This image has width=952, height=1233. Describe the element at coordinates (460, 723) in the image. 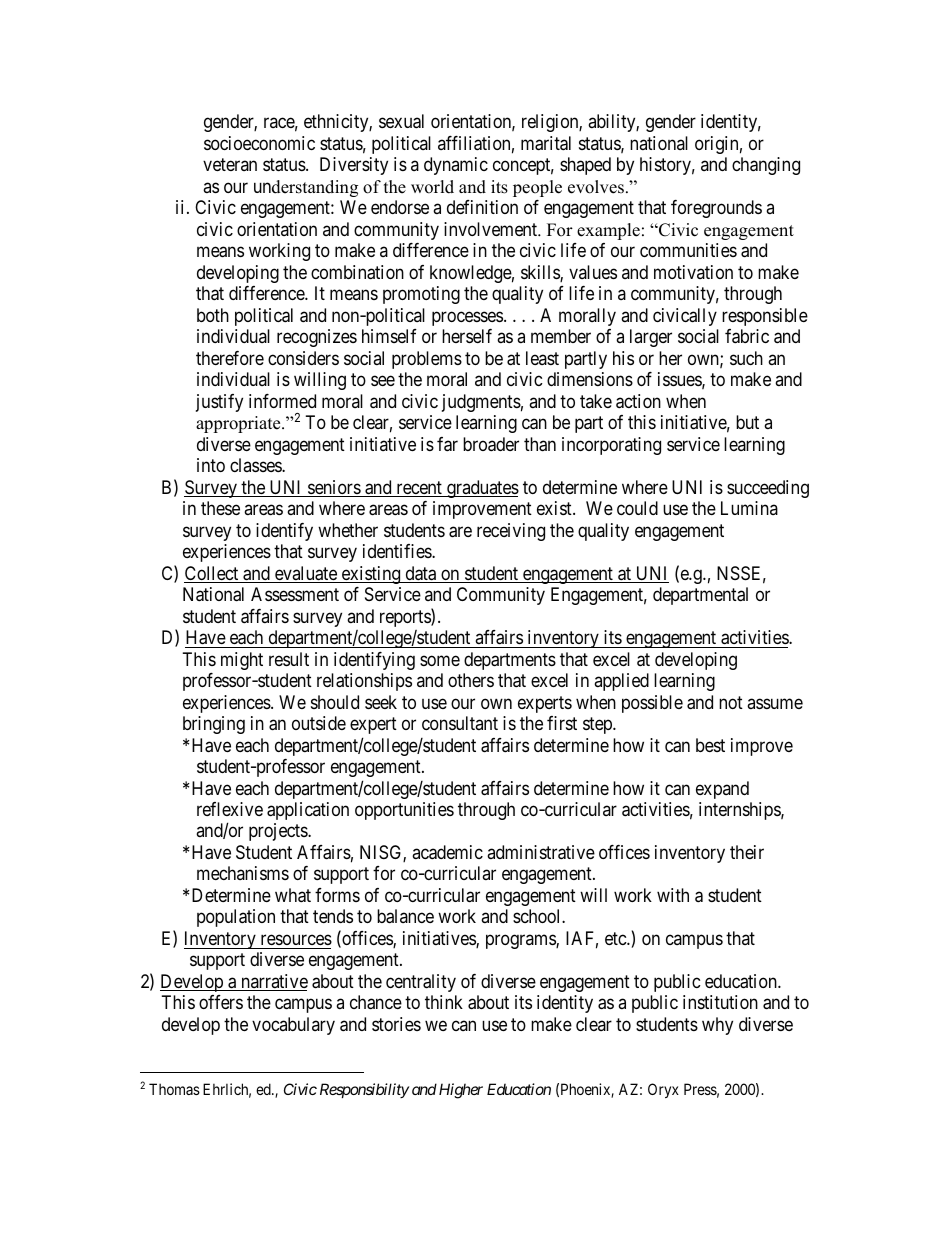

I see `consultant` at that location.
